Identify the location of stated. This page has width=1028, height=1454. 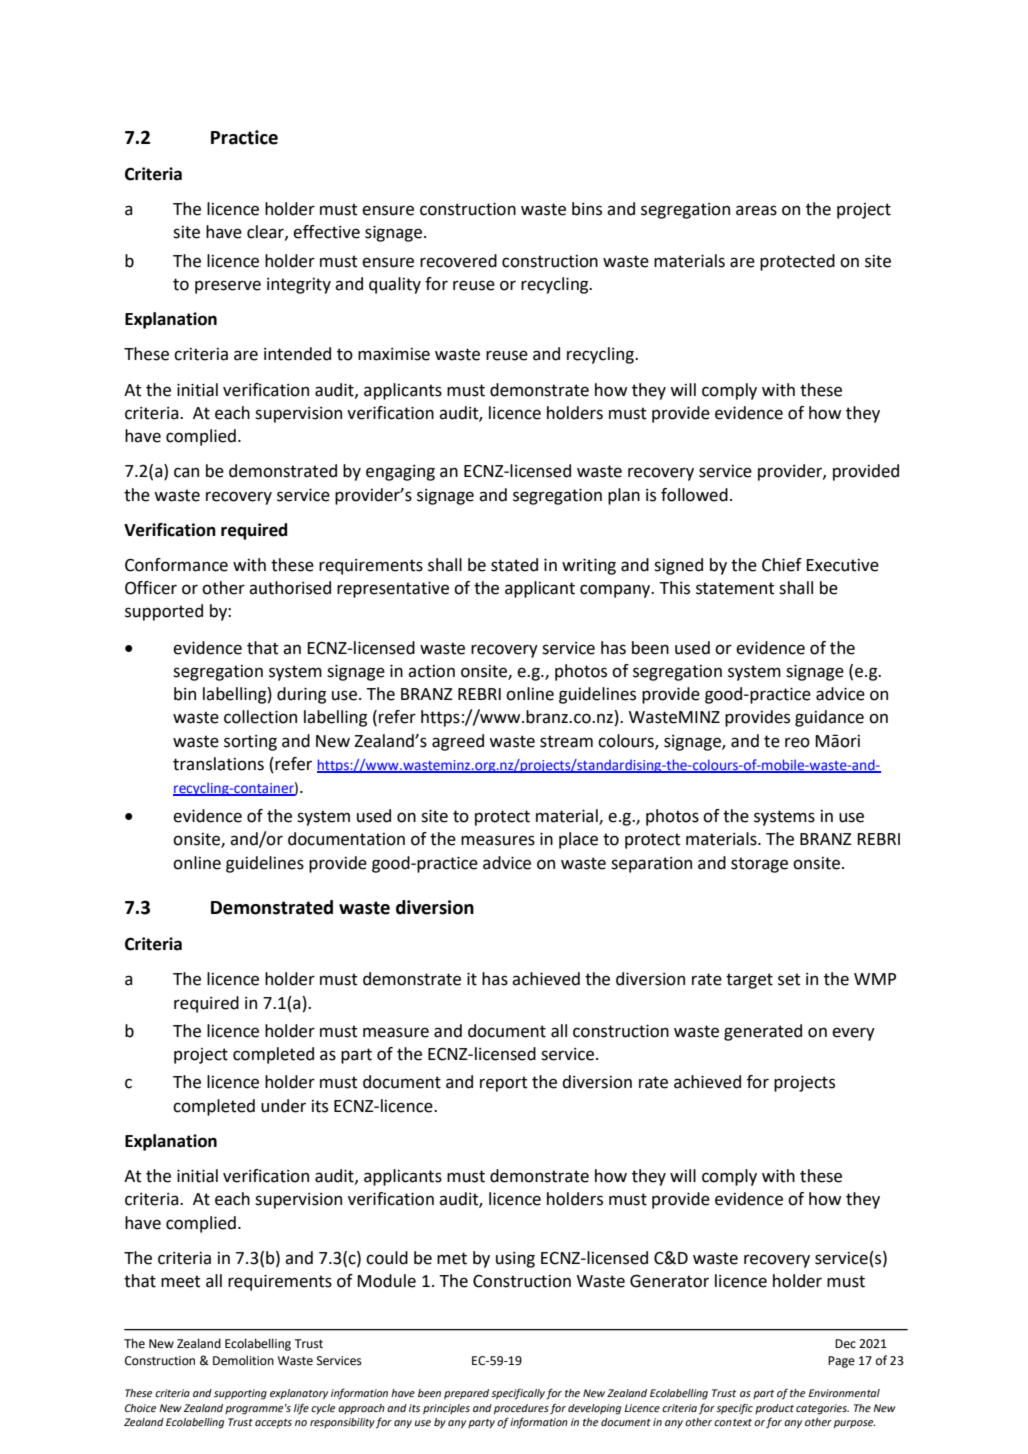
(514, 565).
